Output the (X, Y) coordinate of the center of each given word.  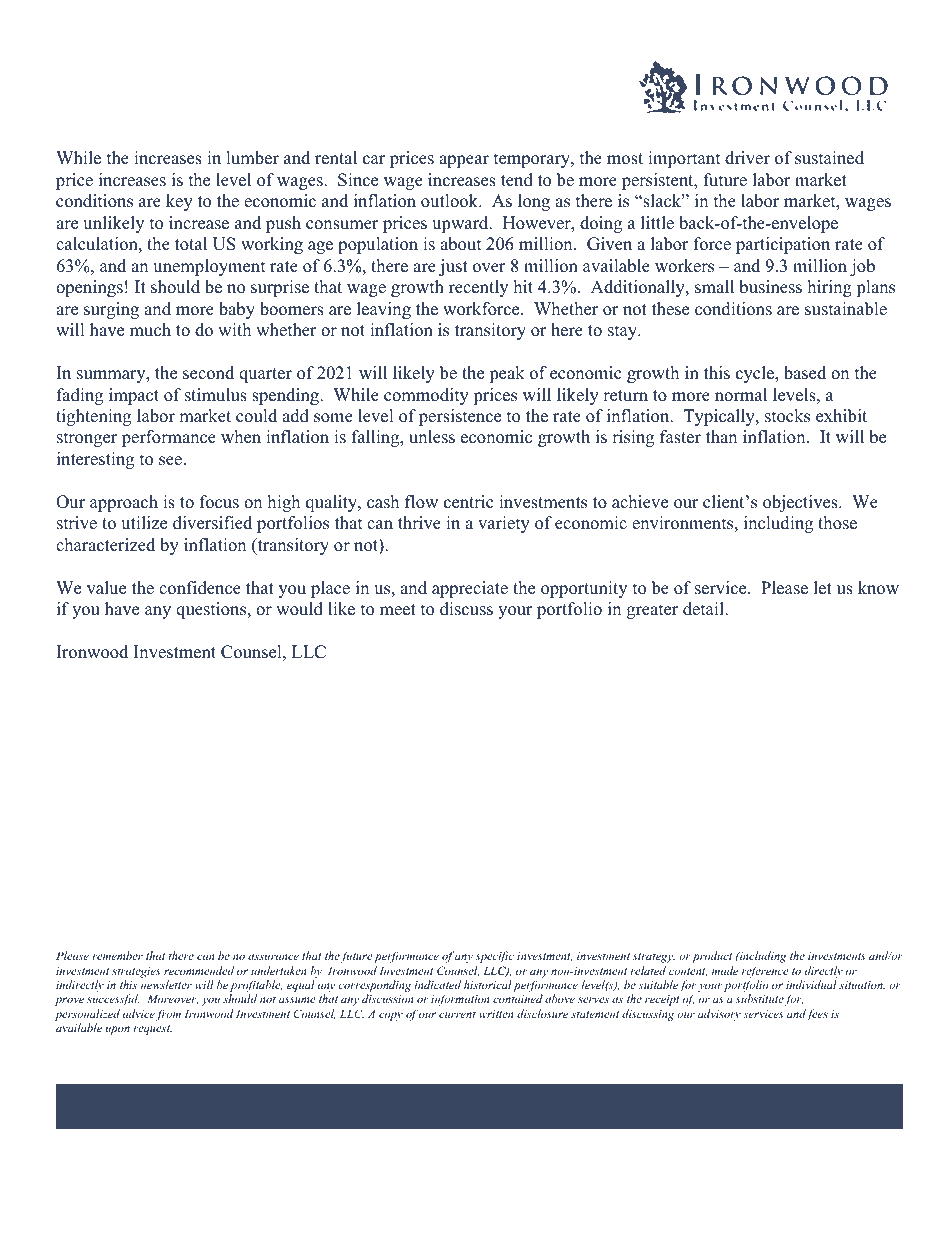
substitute (761, 1000)
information (460, 1000)
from (168, 1015)
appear (464, 161)
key (179, 202)
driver (747, 158)
